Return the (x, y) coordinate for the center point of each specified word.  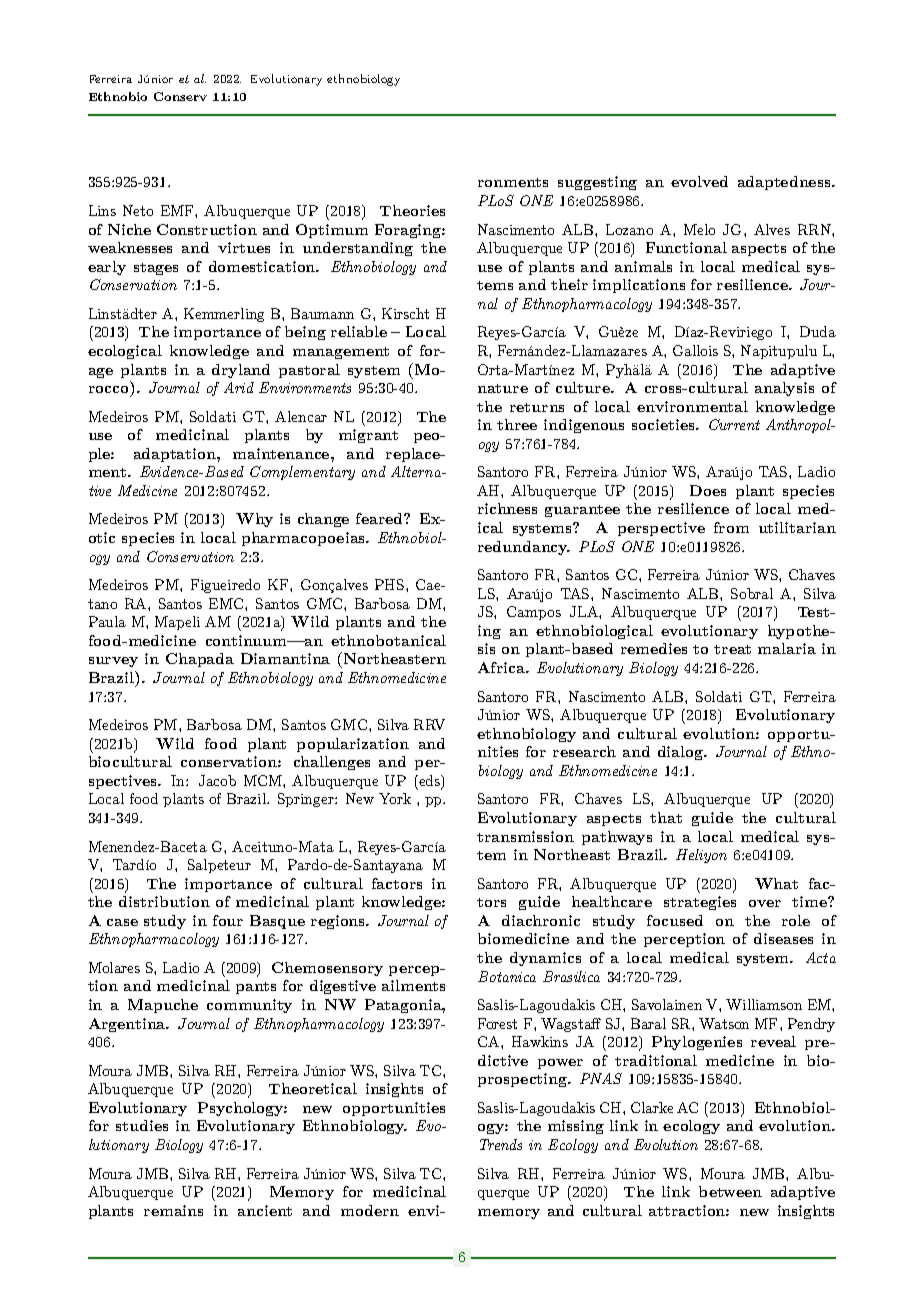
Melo (699, 229)
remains (173, 1210)
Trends (501, 1144)
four (228, 920)
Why (254, 520)
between (730, 1191)
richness (507, 508)
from (731, 527)
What (776, 883)
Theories (412, 210)
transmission (525, 836)
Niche (129, 229)
